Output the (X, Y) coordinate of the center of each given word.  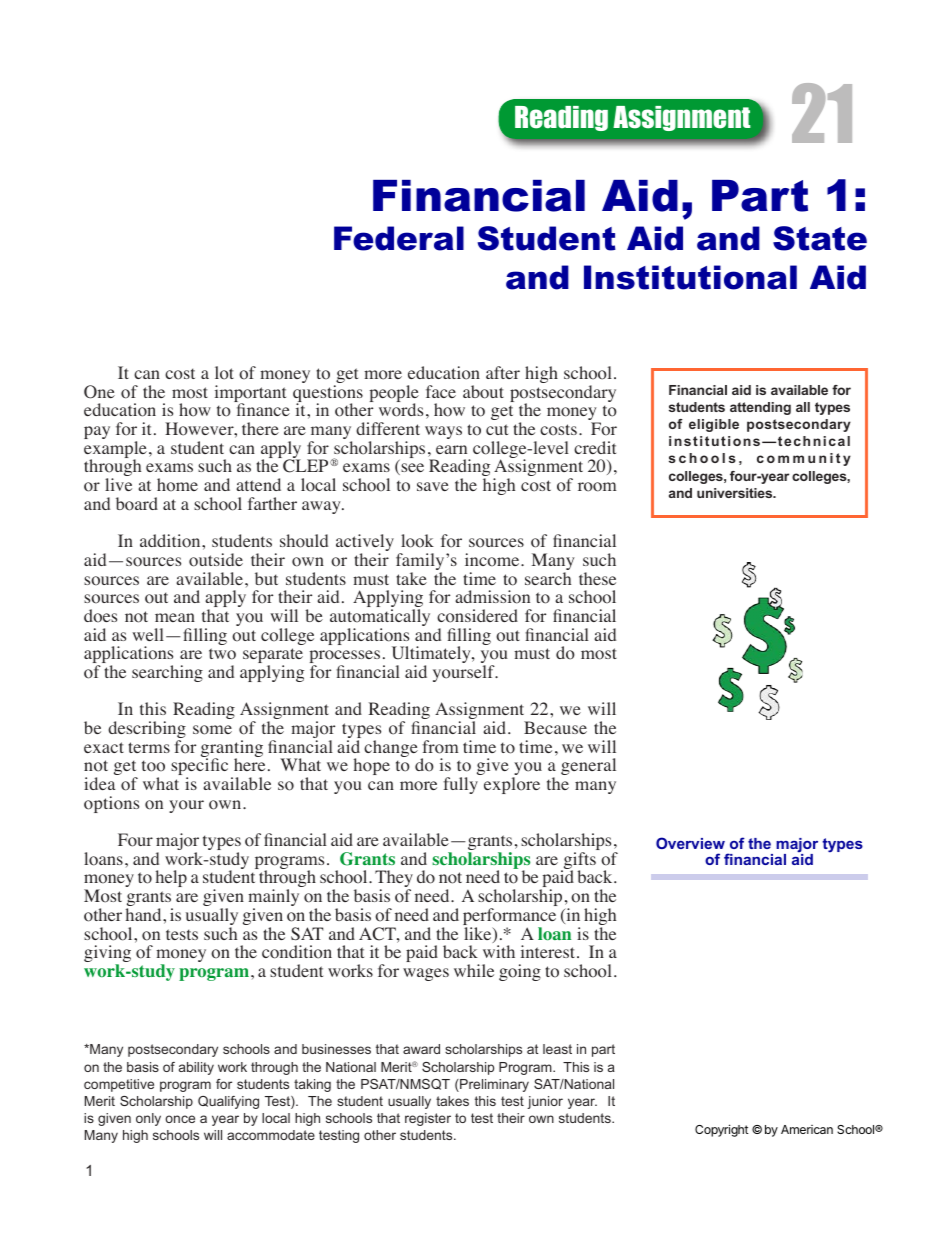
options (111, 804)
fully (460, 785)
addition (171, 541)
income (493, 560)
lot (224, 373)
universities (736, 493)
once (180, 1119)
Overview (690, 843)
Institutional (690, 277)
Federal (399, 238)
